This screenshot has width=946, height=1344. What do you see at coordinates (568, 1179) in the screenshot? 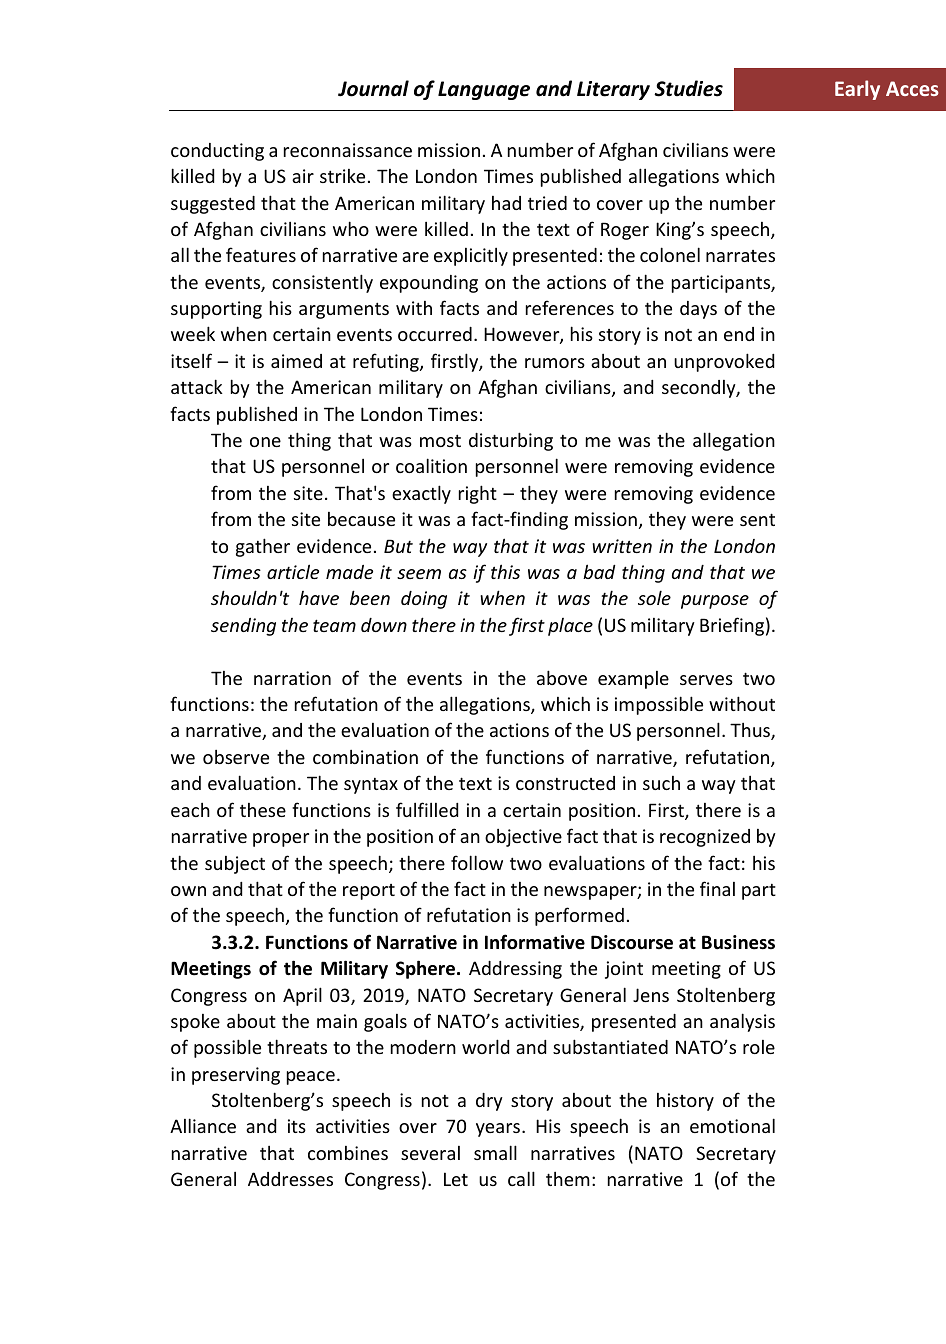
I see `them` at bounding box center [568, 1179].
